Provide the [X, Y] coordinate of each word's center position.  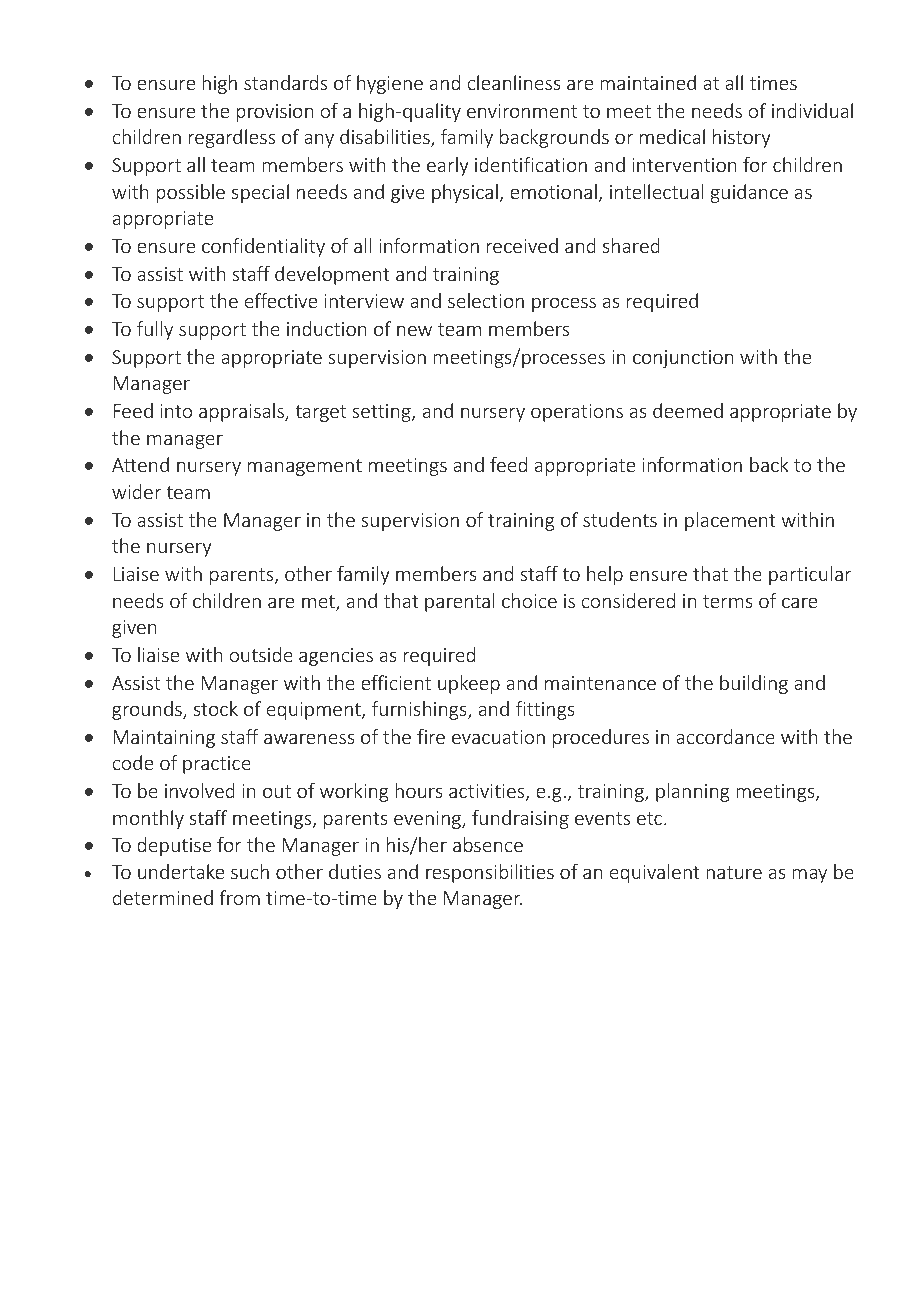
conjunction [683, 359]
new [414, 330]
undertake [181, 871]
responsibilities [490, 873]
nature [734, 872]
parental [460, 602]
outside [261, 654]
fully [155, 330]
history [742, 138]
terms [728, 601]
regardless [232, 138]
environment [522, 111]
